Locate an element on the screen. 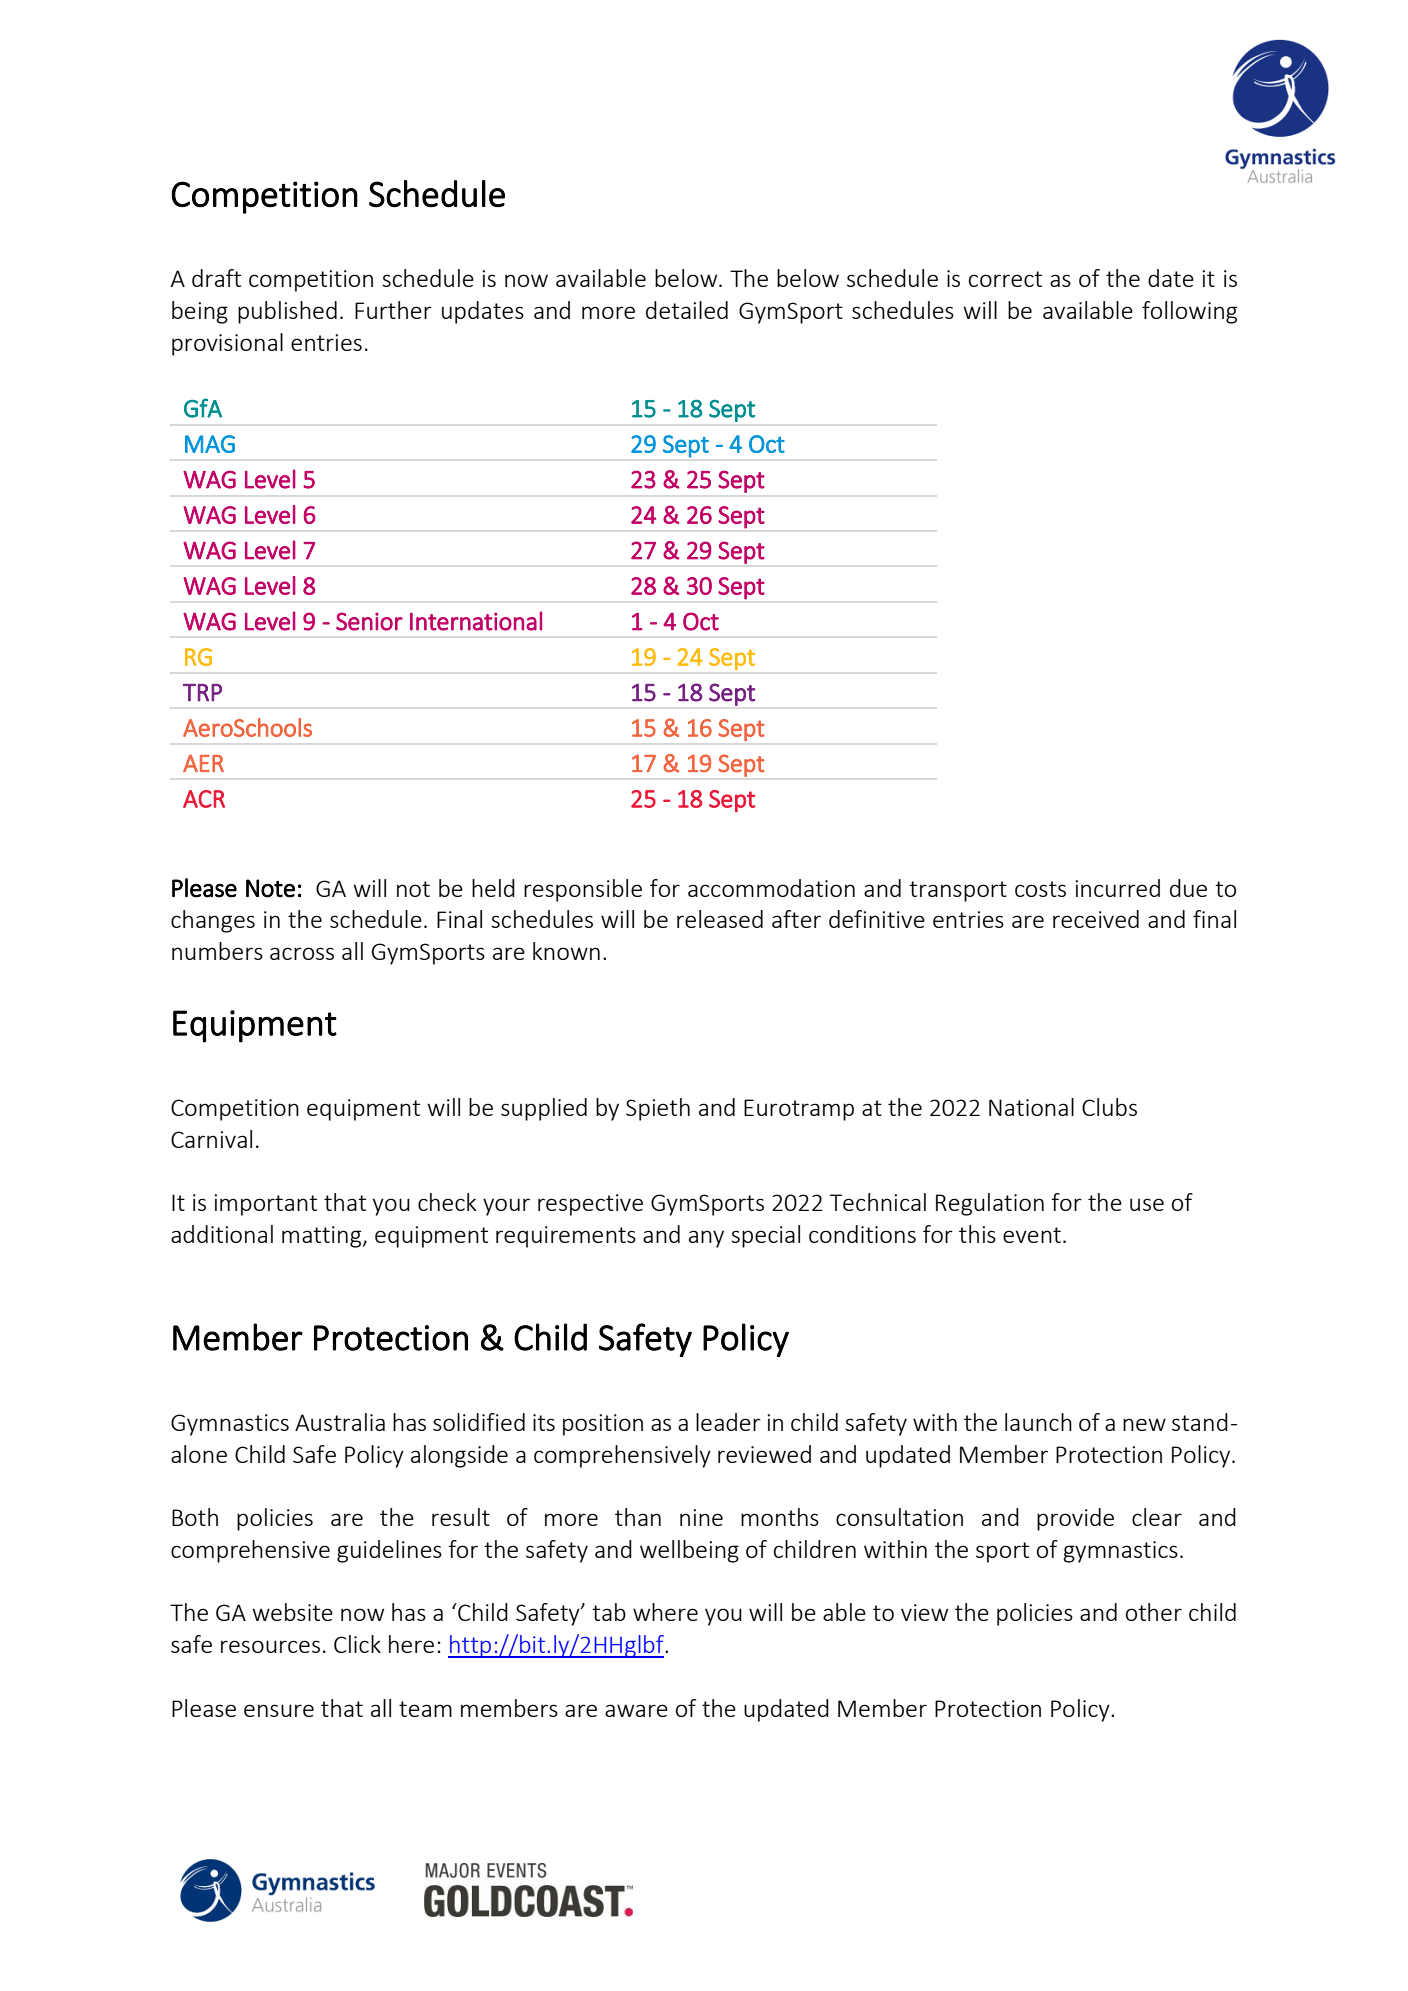  resources is located at coordinates (270, 1646).
